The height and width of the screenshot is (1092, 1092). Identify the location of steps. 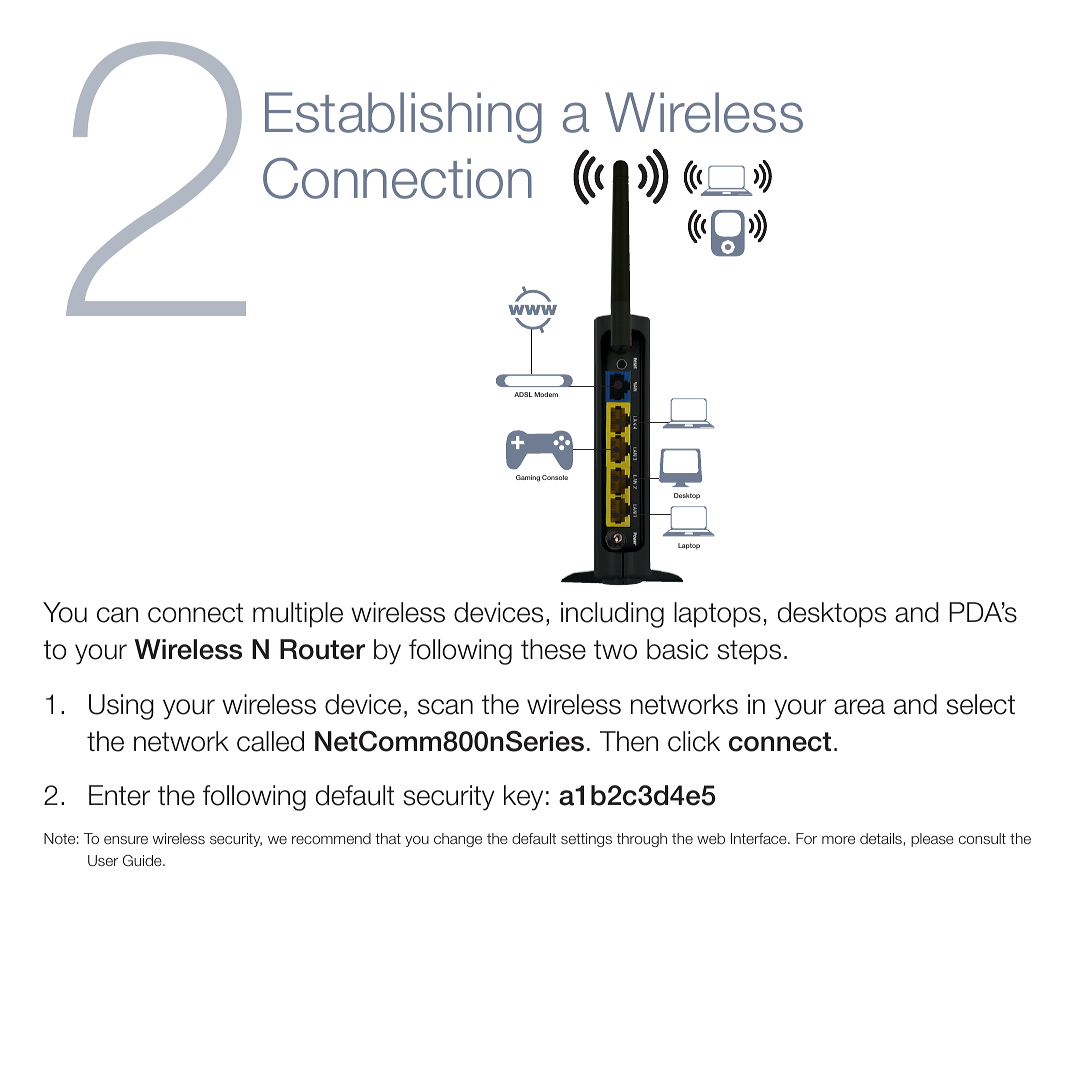
(749, 652).
